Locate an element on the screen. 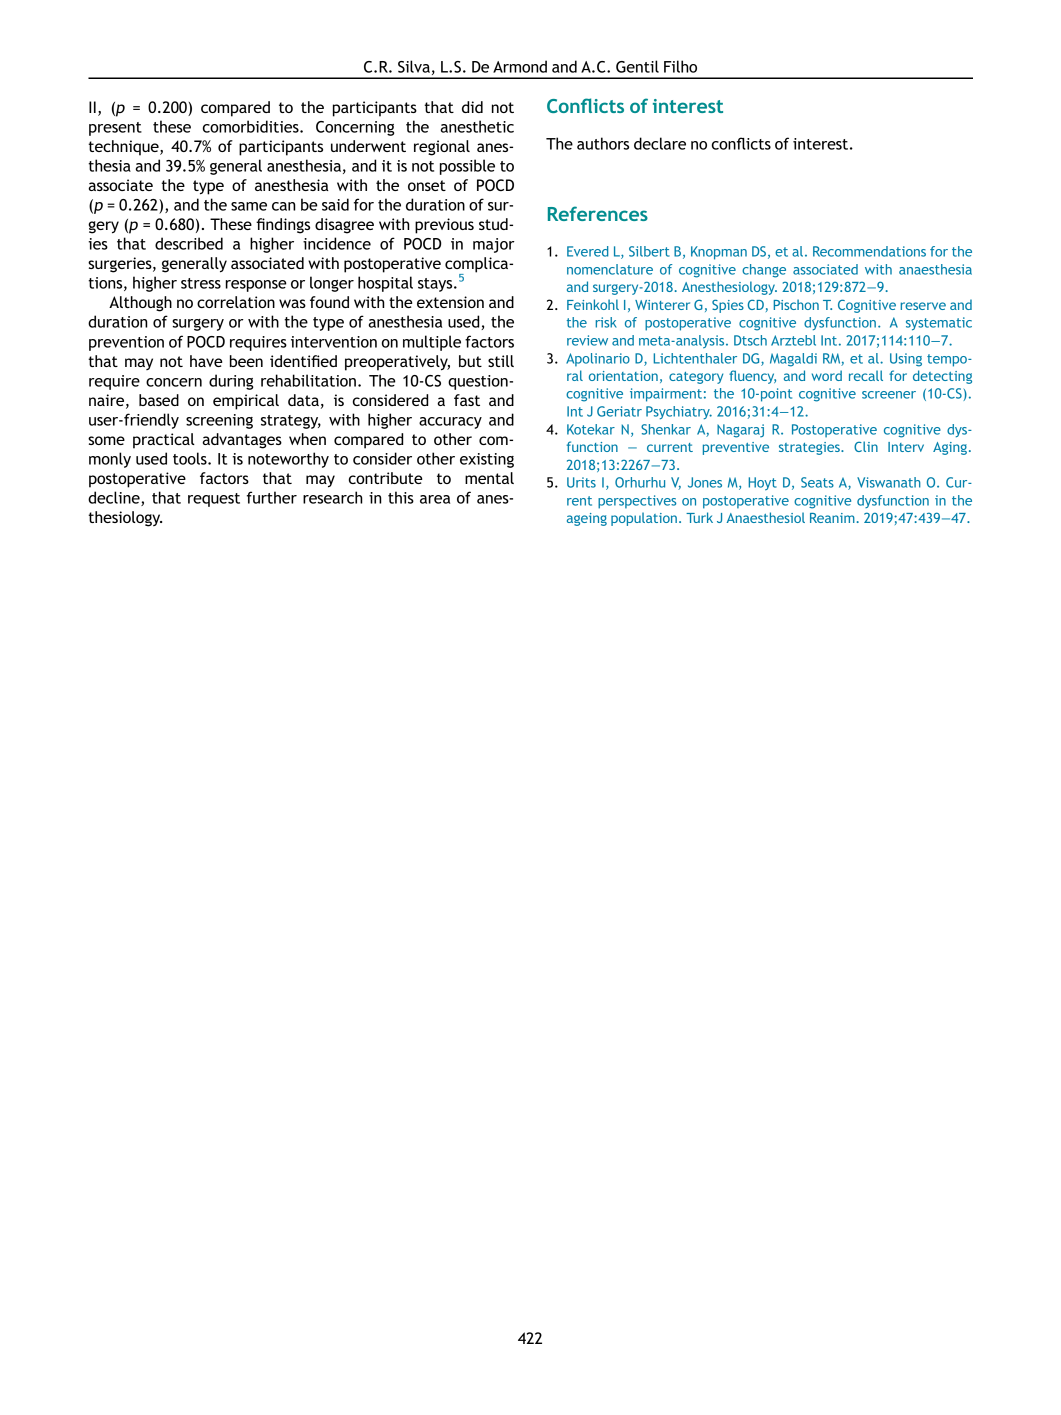  Armond is located at coordinates (520, 66).
